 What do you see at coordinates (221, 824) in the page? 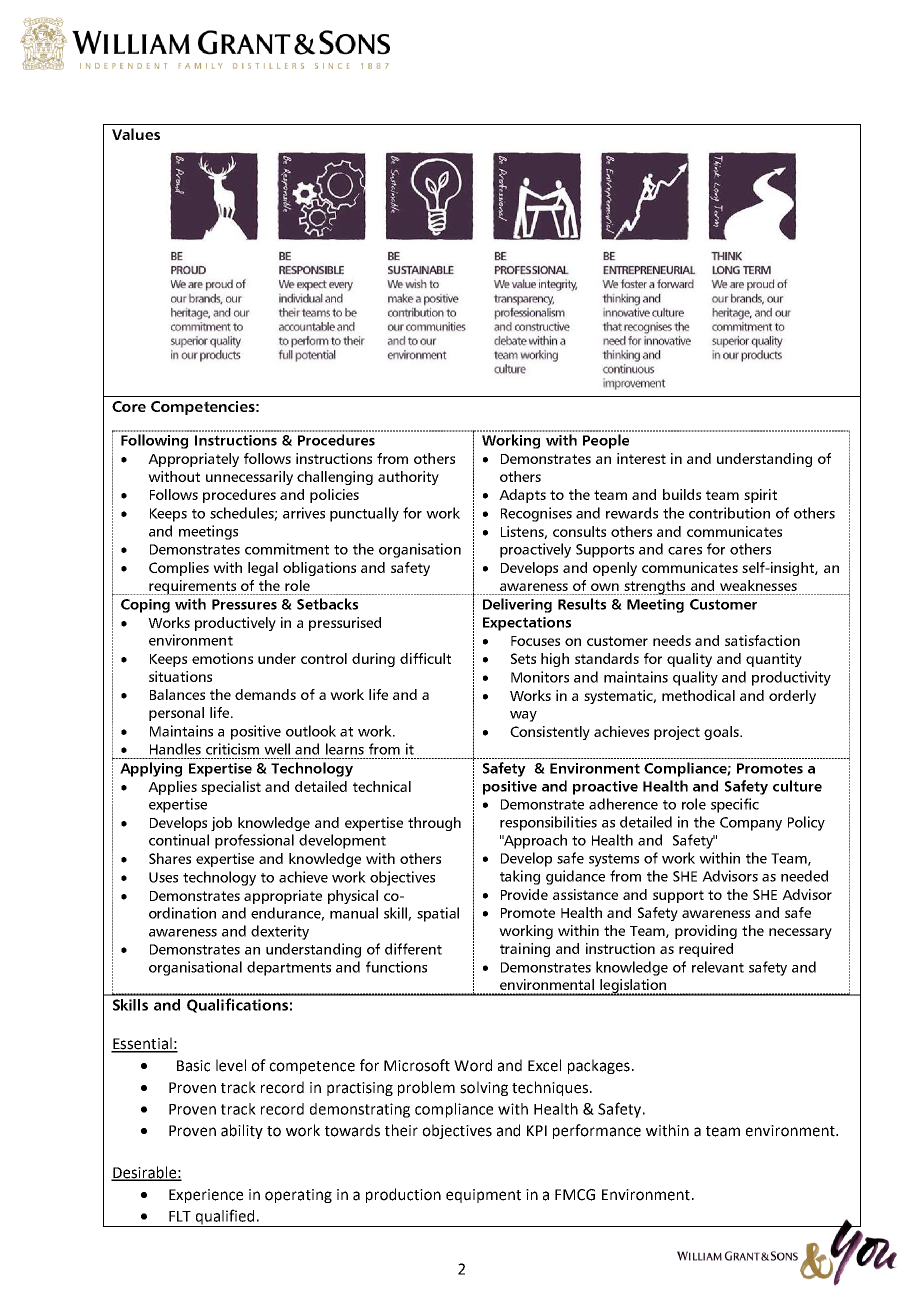
I see `job` at bounding box center [221, 824].
